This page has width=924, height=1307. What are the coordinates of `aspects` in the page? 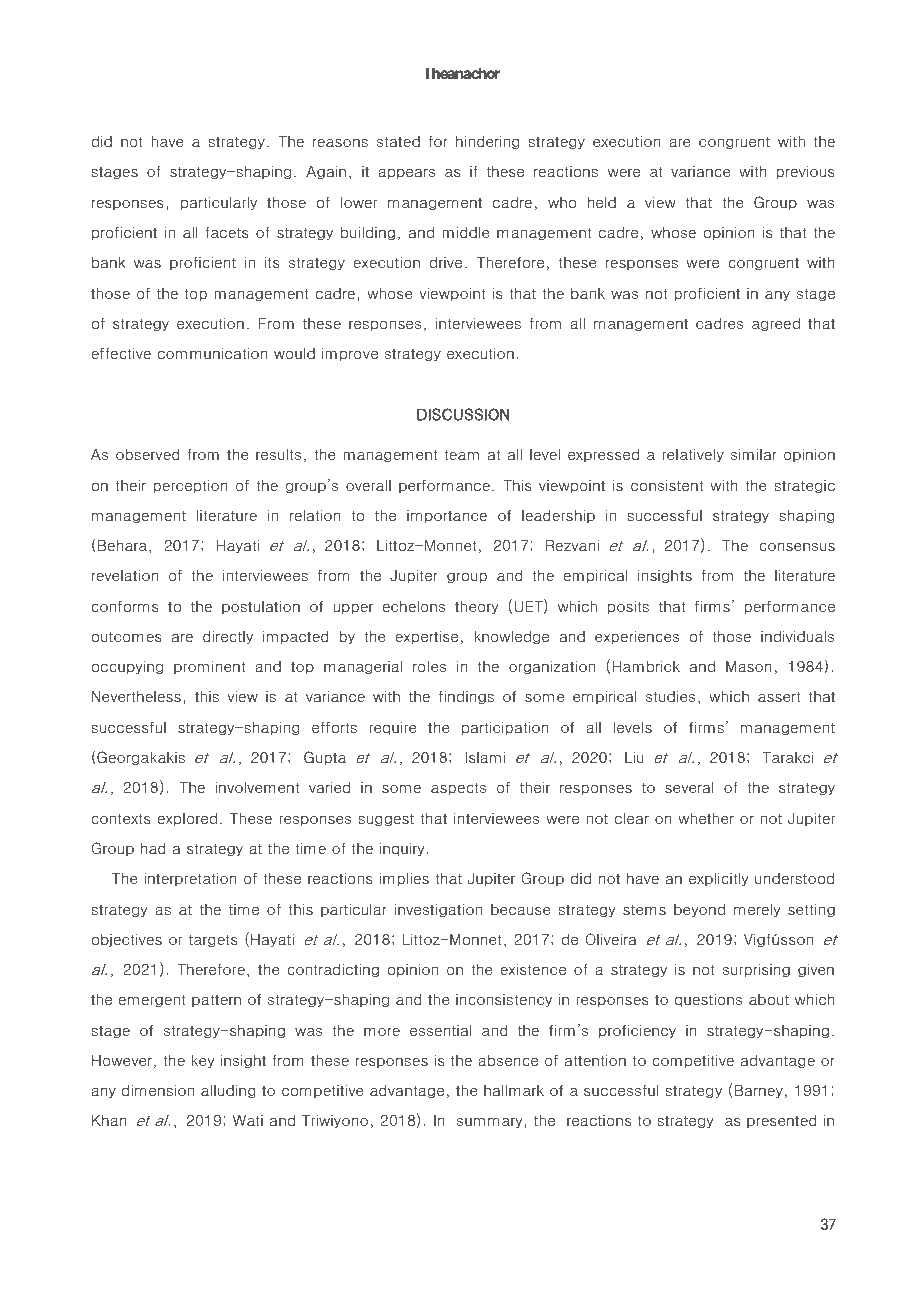 It's located at (458, 788).
